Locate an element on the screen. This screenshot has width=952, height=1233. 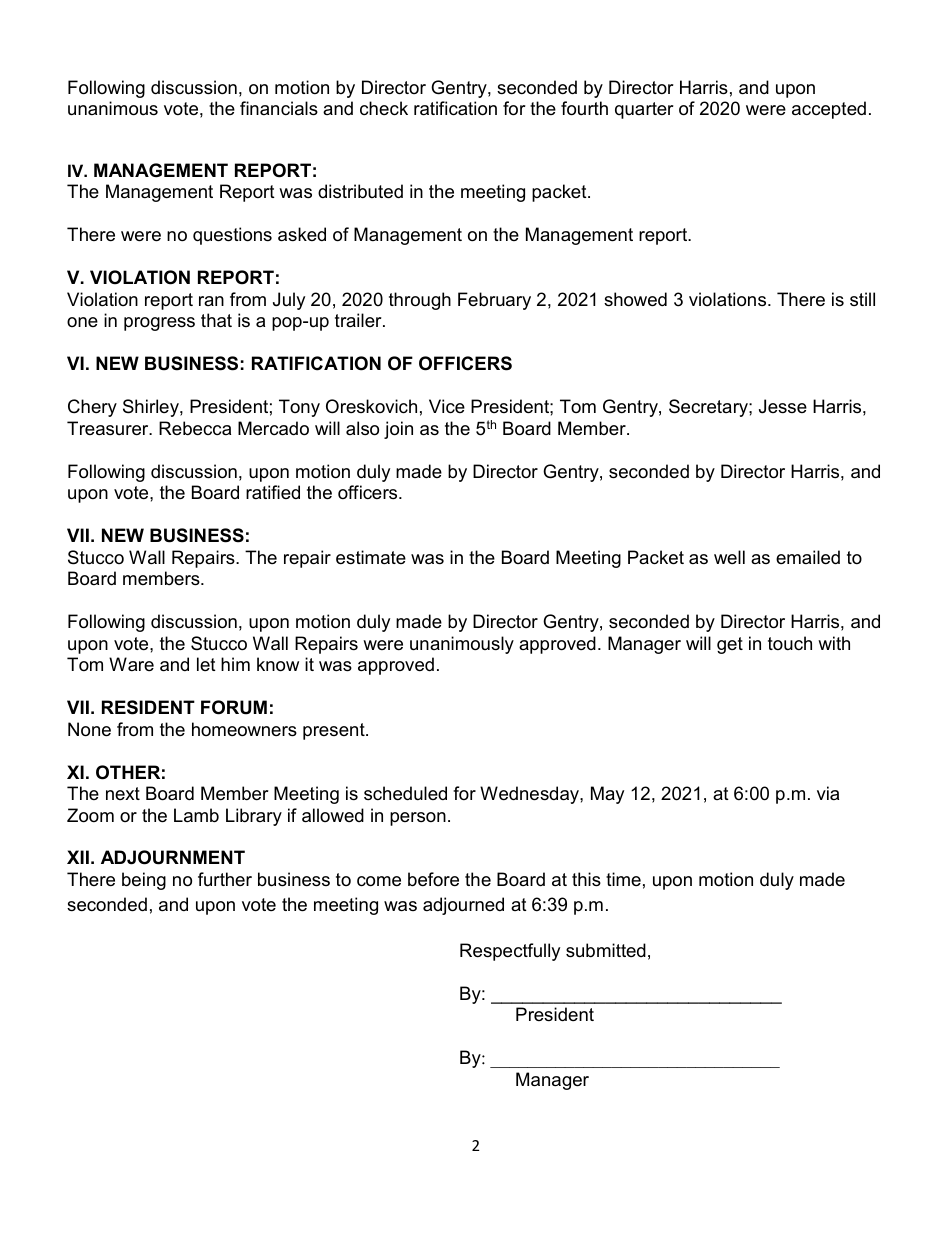
present is located at coordinates (335, 731).
